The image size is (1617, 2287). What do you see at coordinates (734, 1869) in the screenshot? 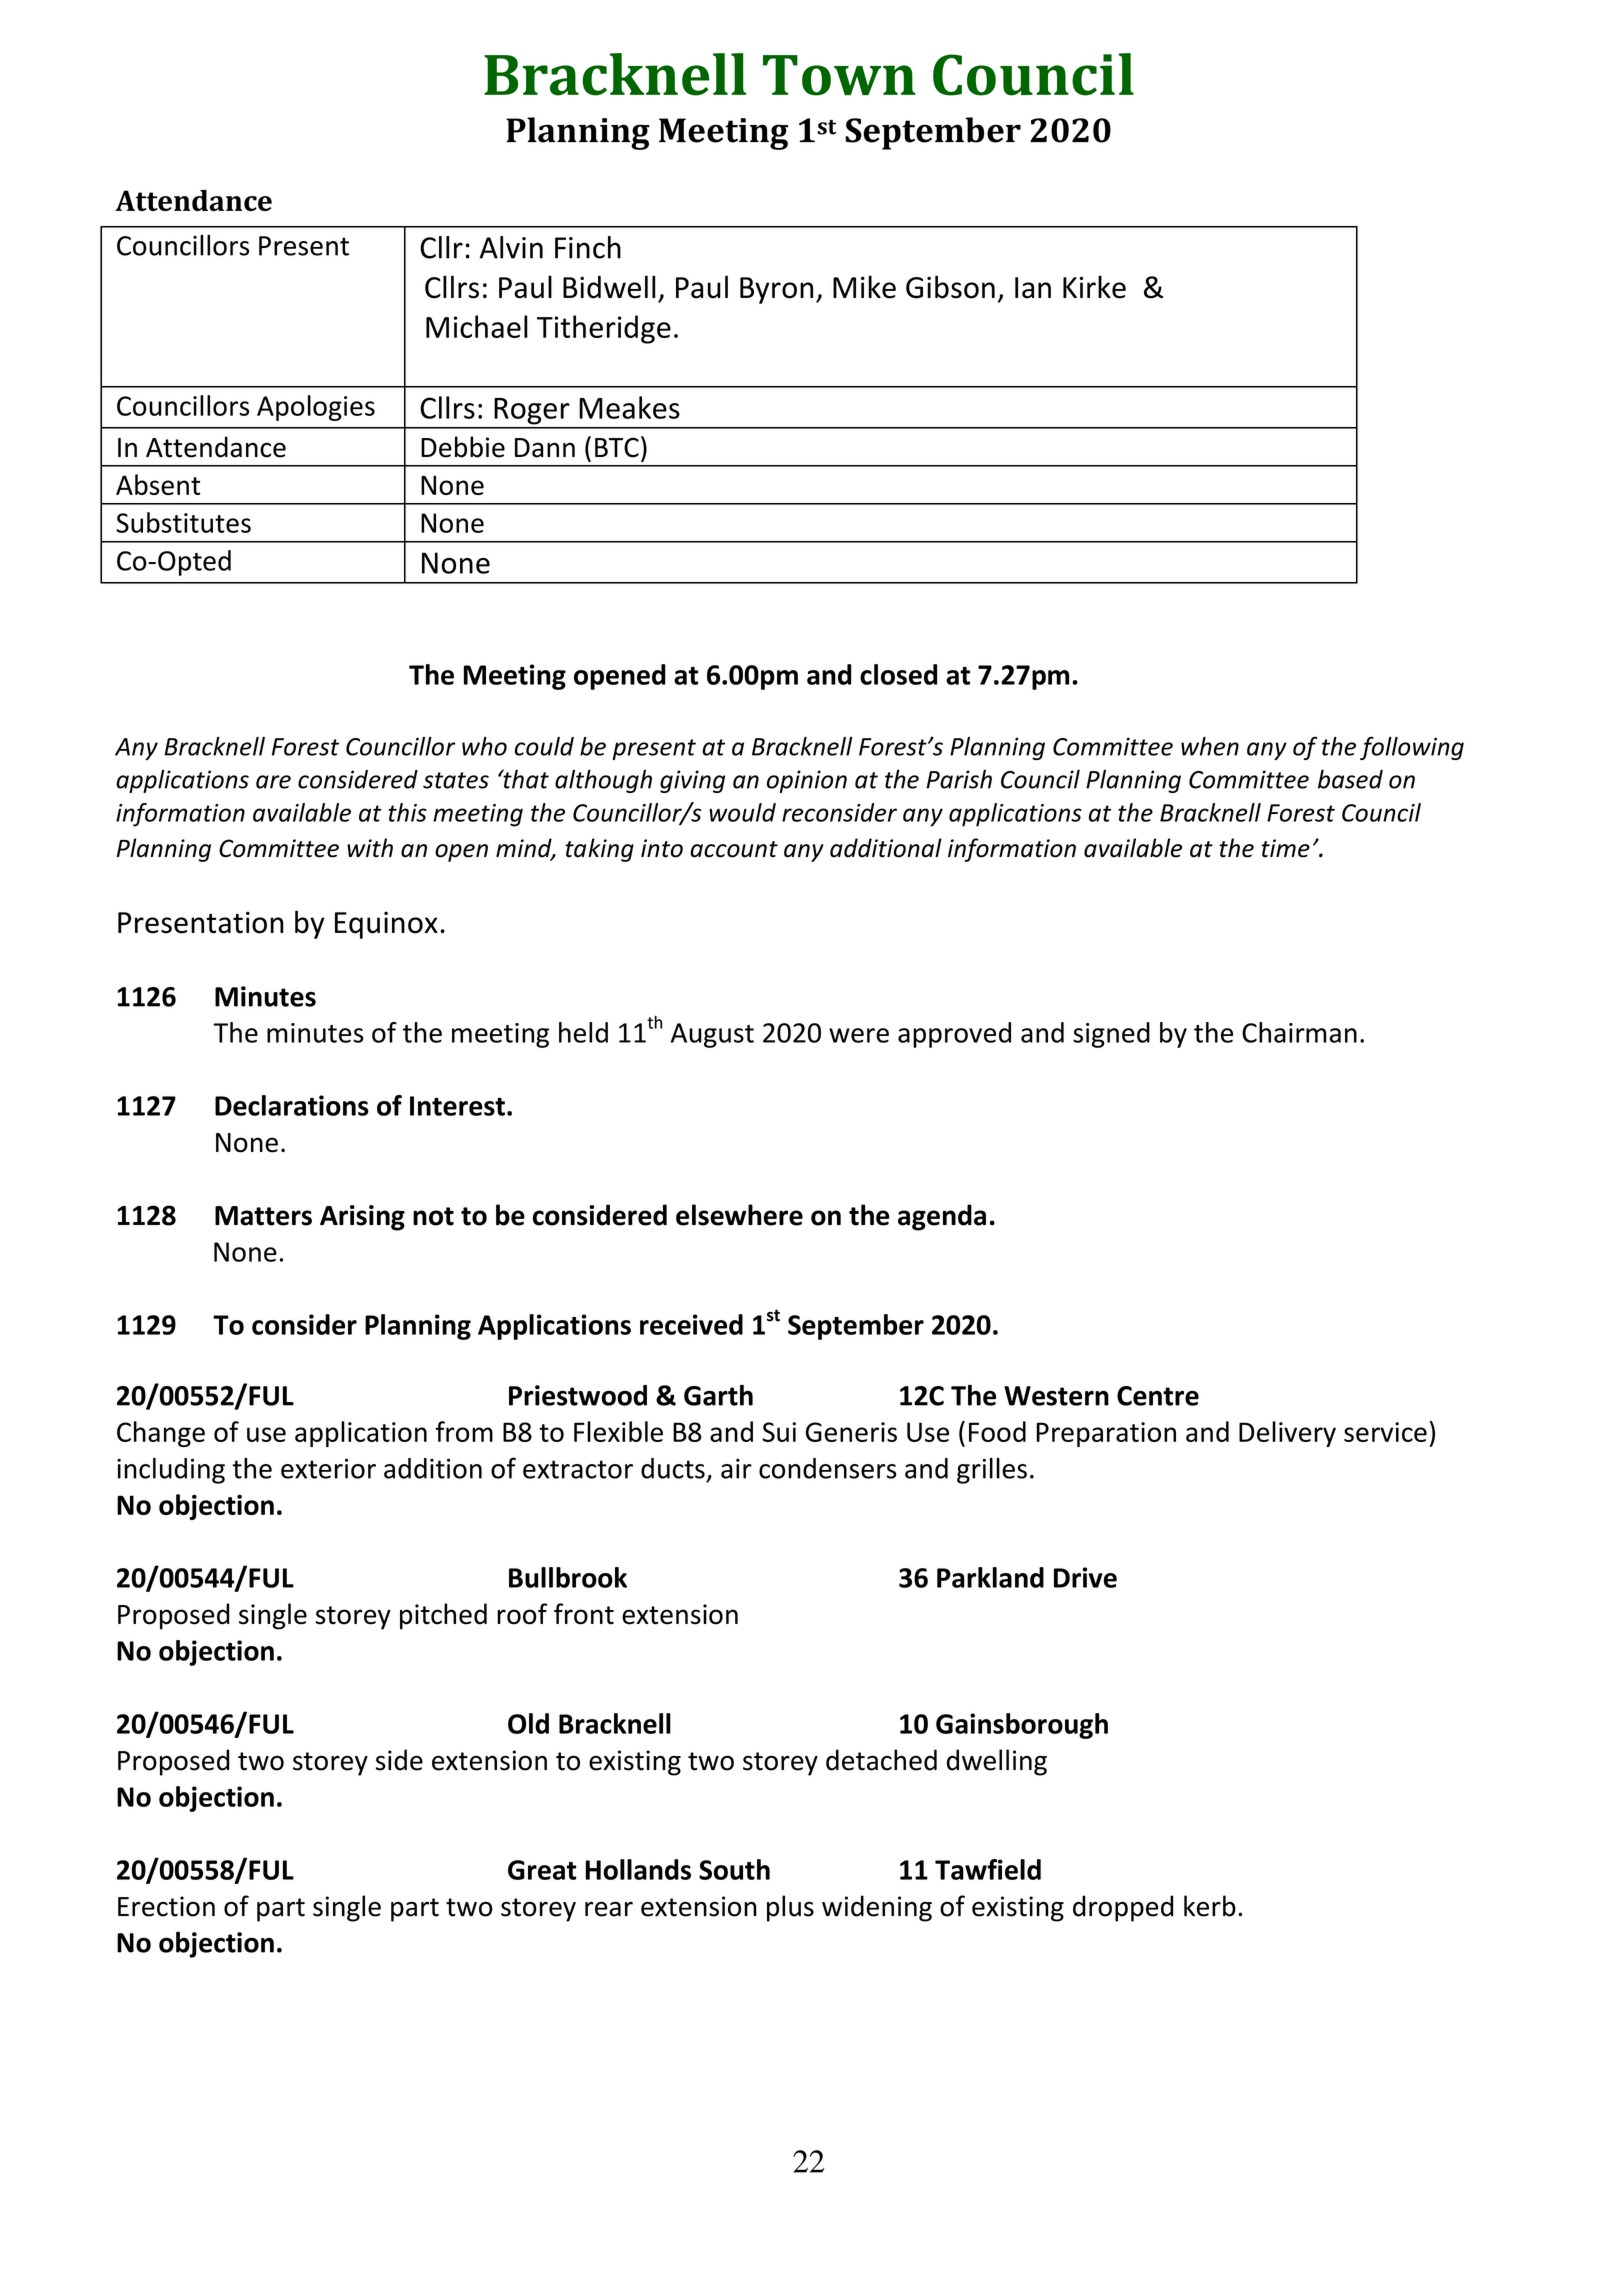
I see `South` at bounding box center [734, 1869].
